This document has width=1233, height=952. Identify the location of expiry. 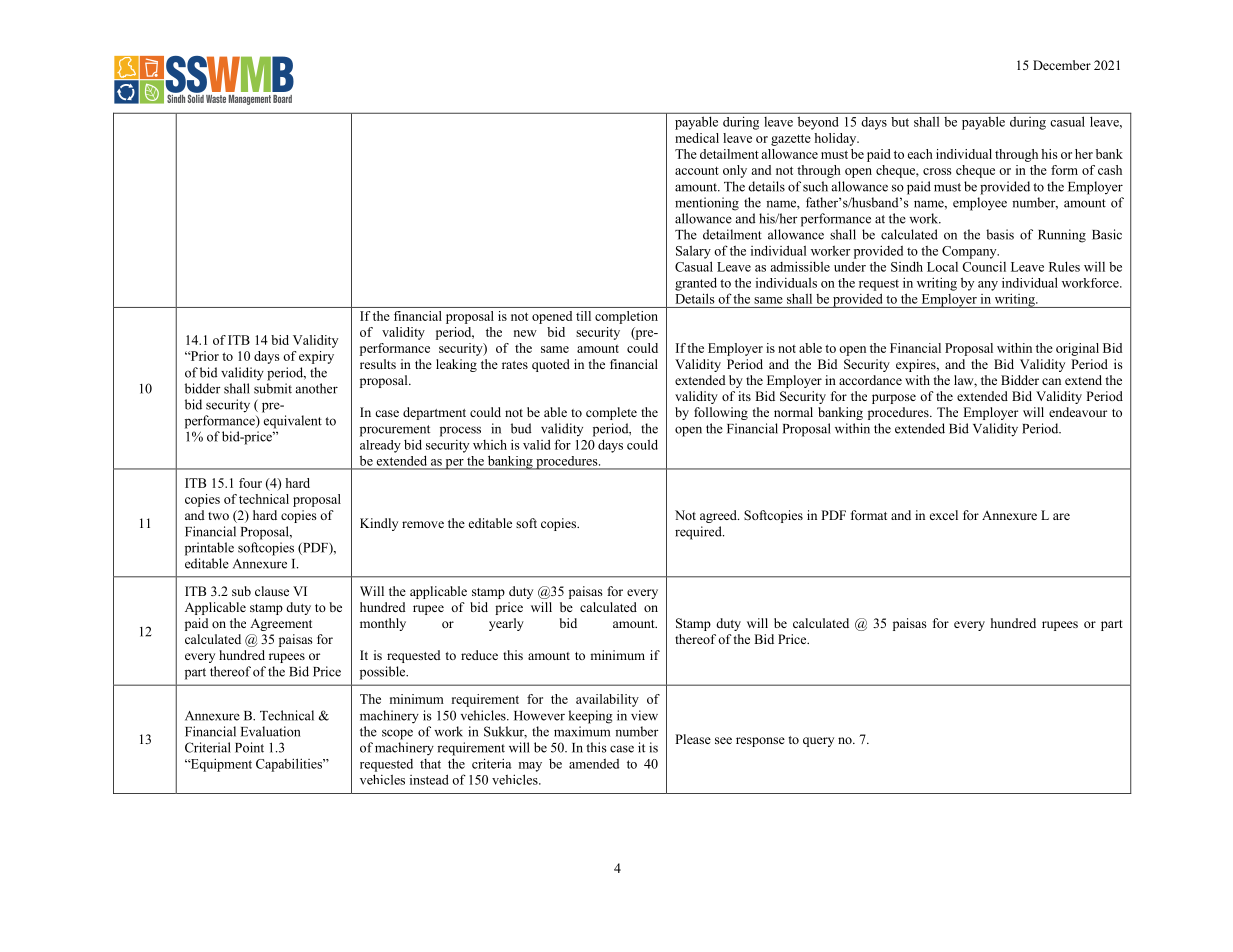
(316, 357).
